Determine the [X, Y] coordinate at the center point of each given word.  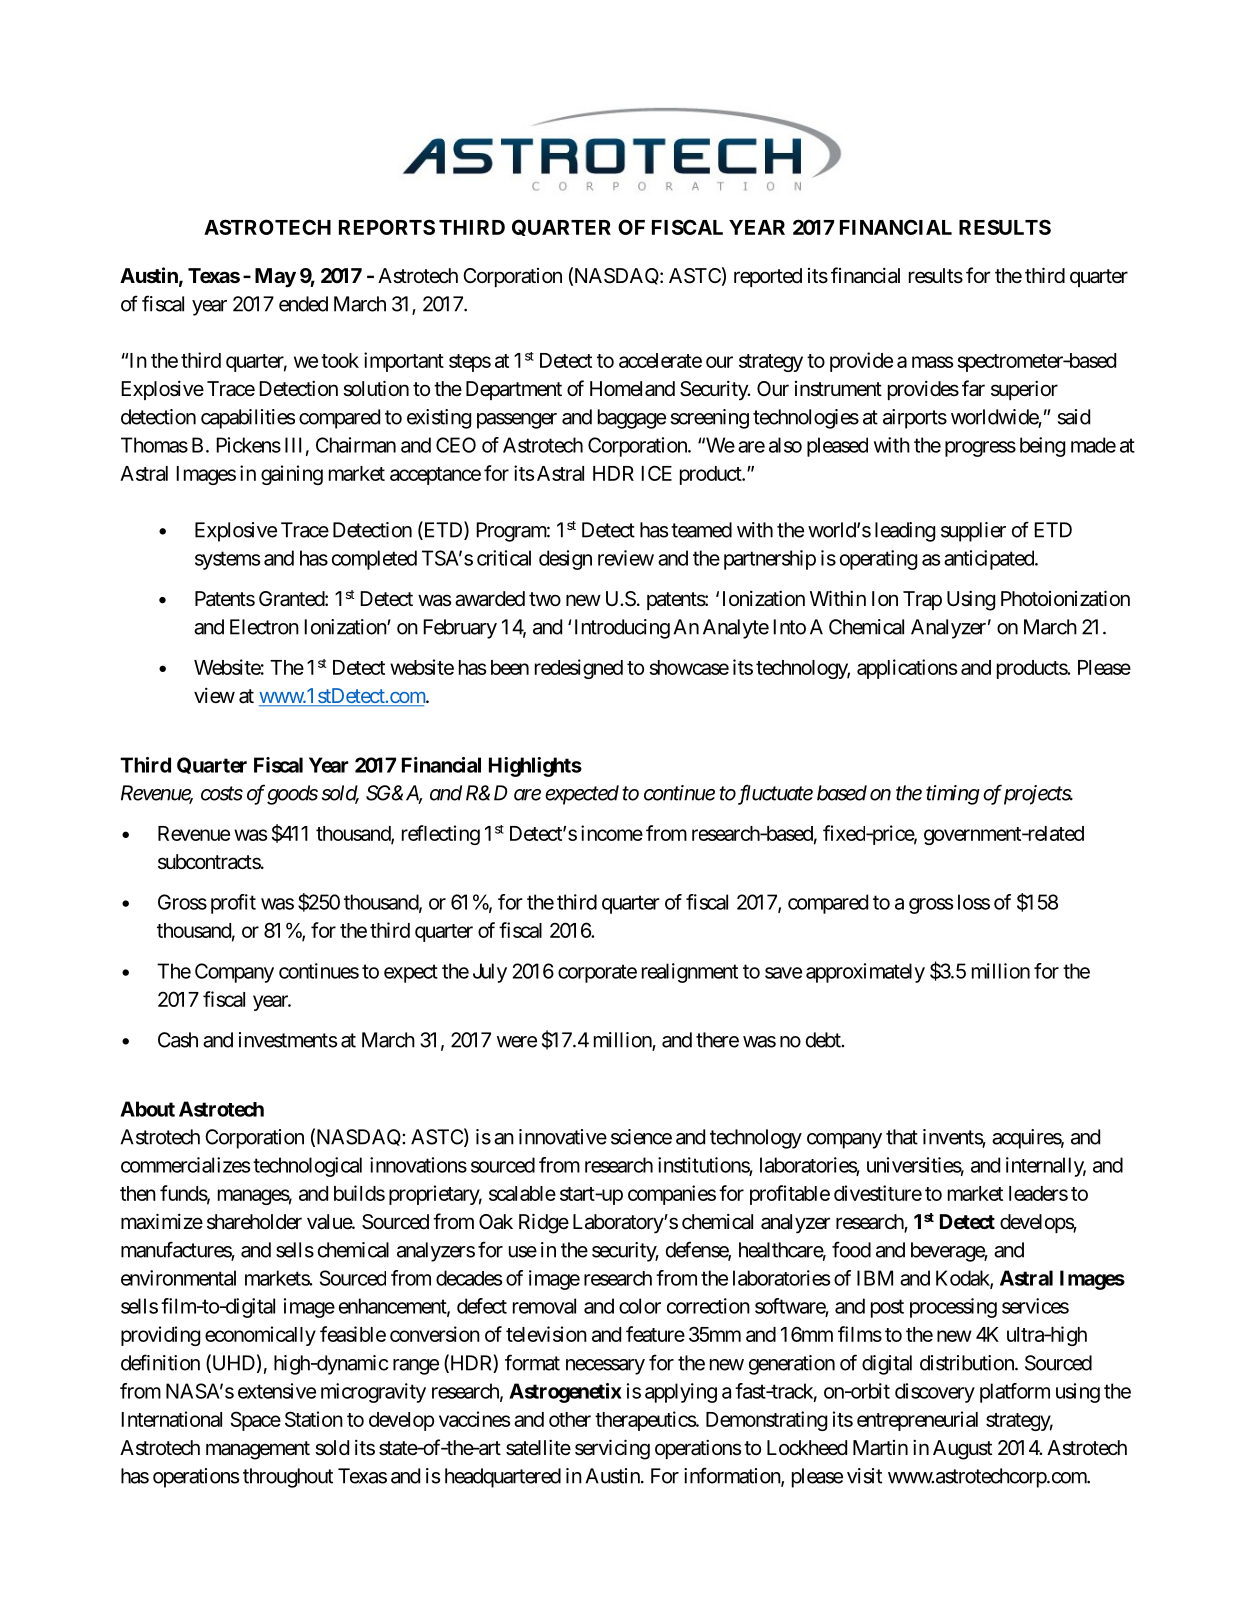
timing [953, 795]
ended [303, 304]
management [258, 1450]
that [902, 1137]
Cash [178, 1040]
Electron [264, 627]
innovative [563, 1137]
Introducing [622, 629]
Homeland [632, 389]
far [973, 388]
